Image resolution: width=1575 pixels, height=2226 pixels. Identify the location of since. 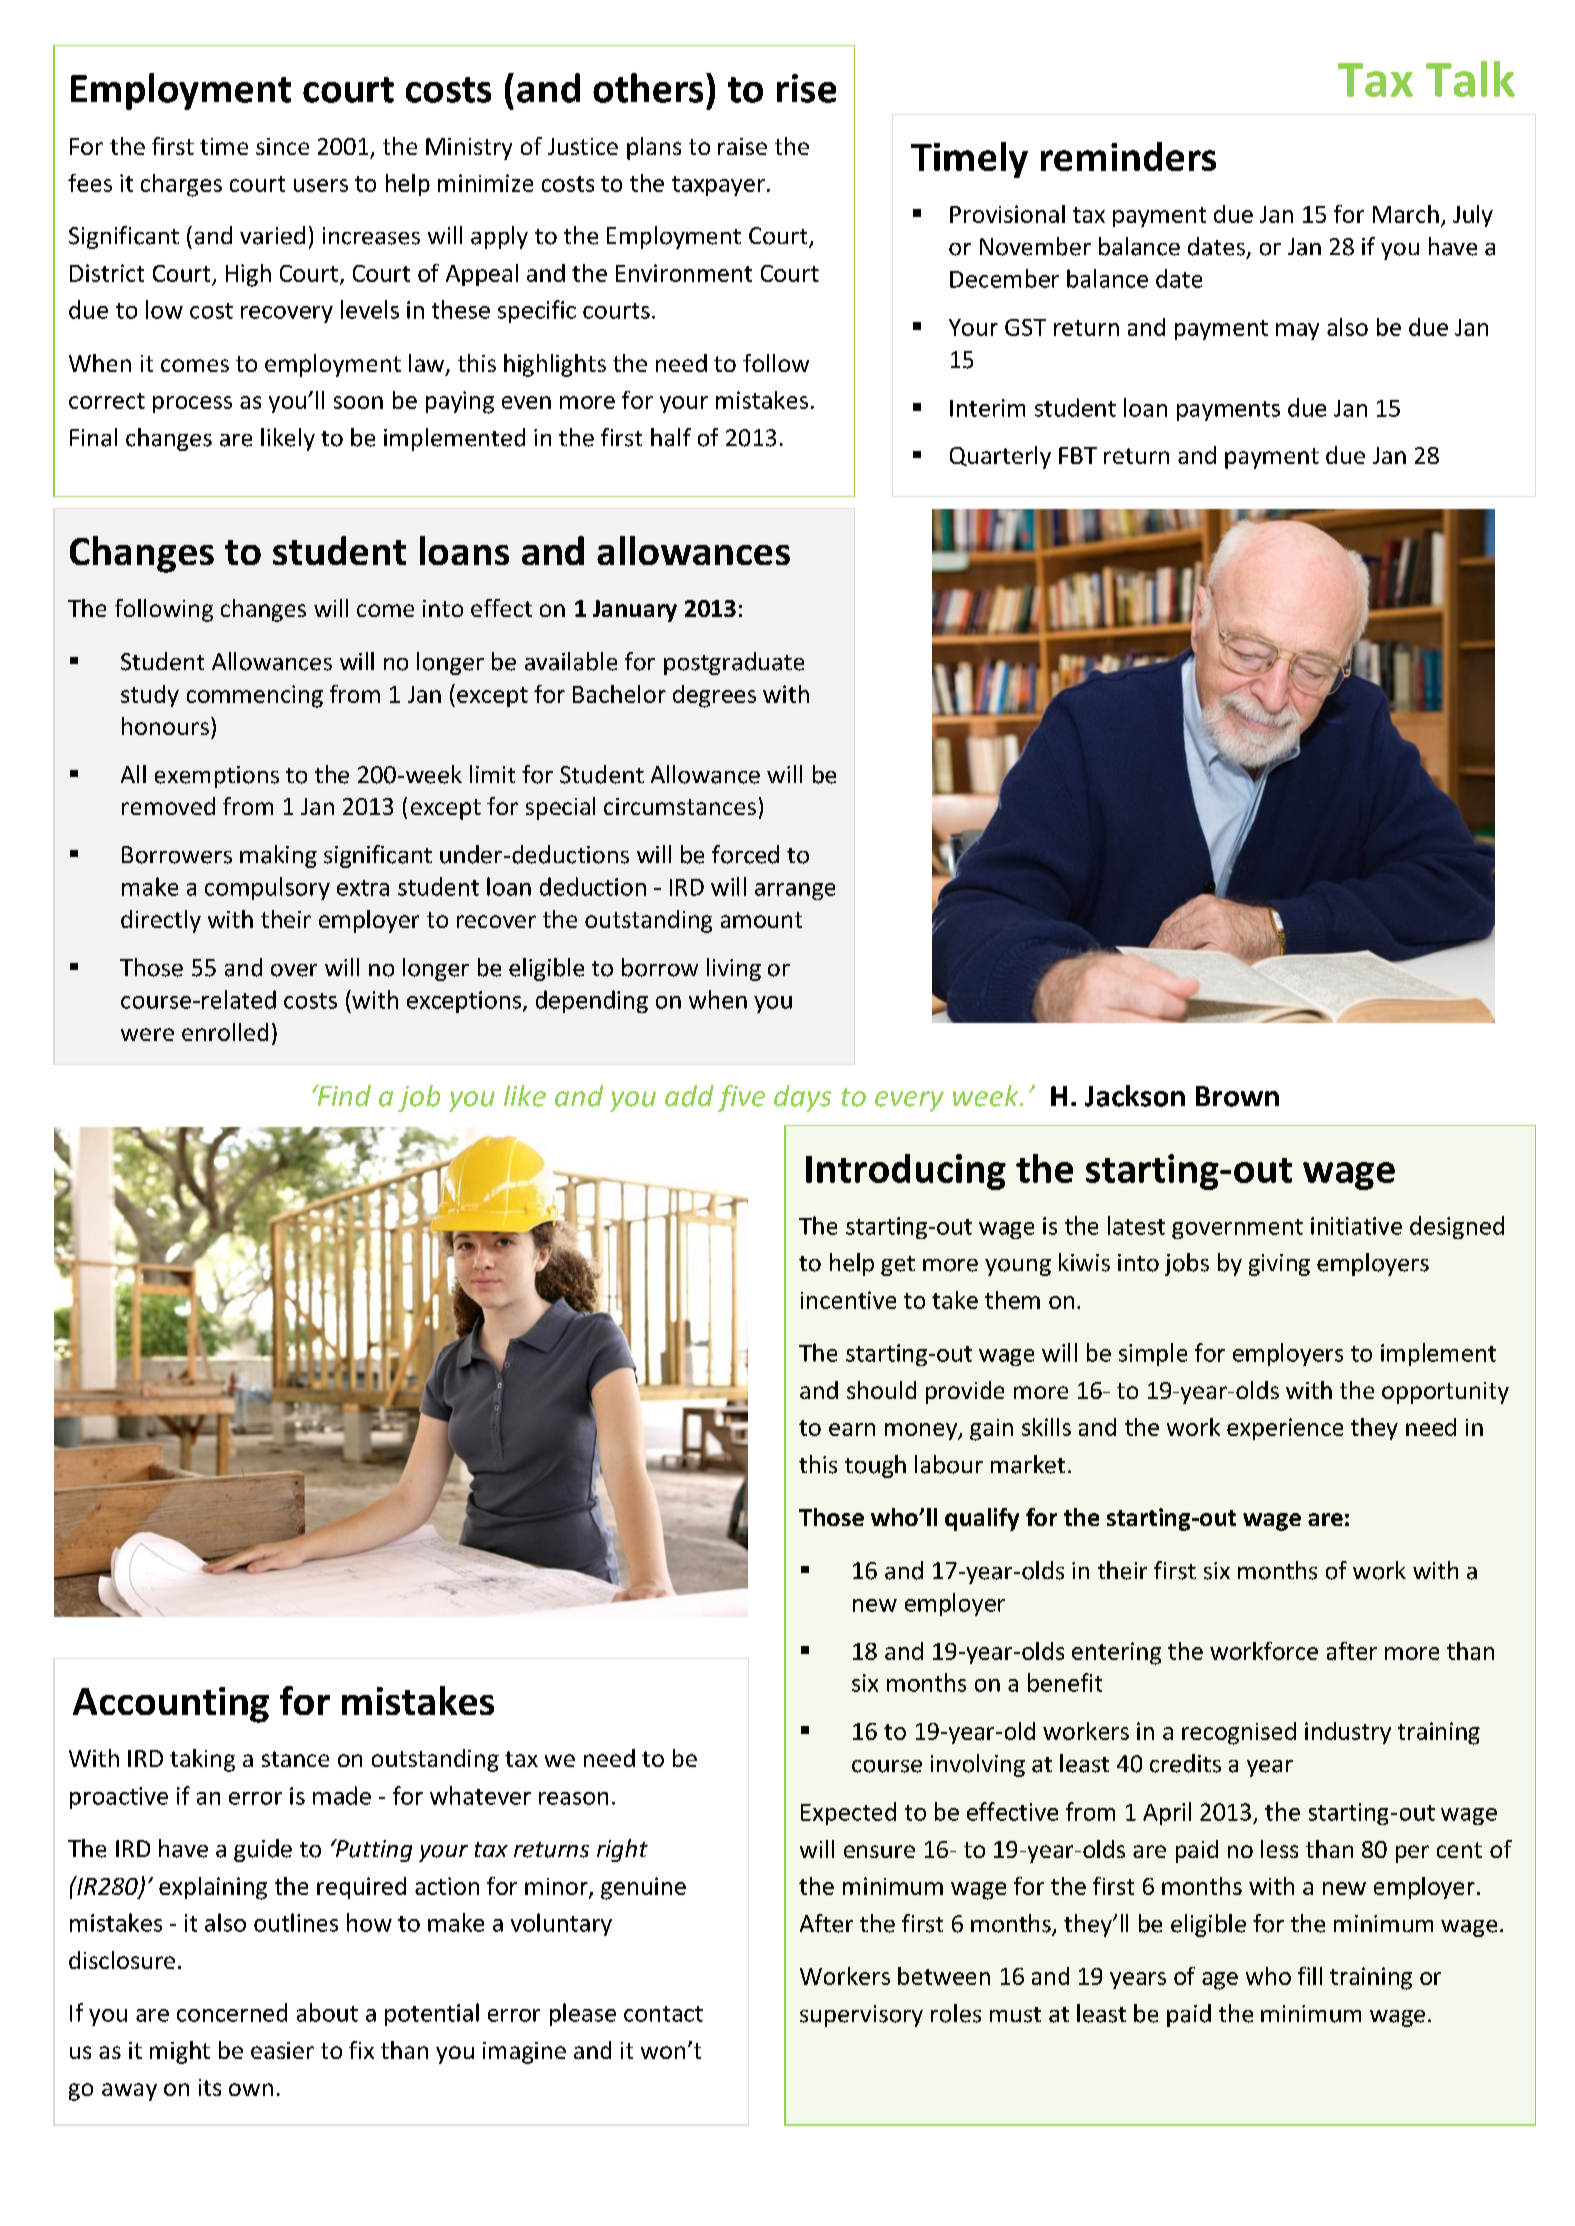
(282, 146).
